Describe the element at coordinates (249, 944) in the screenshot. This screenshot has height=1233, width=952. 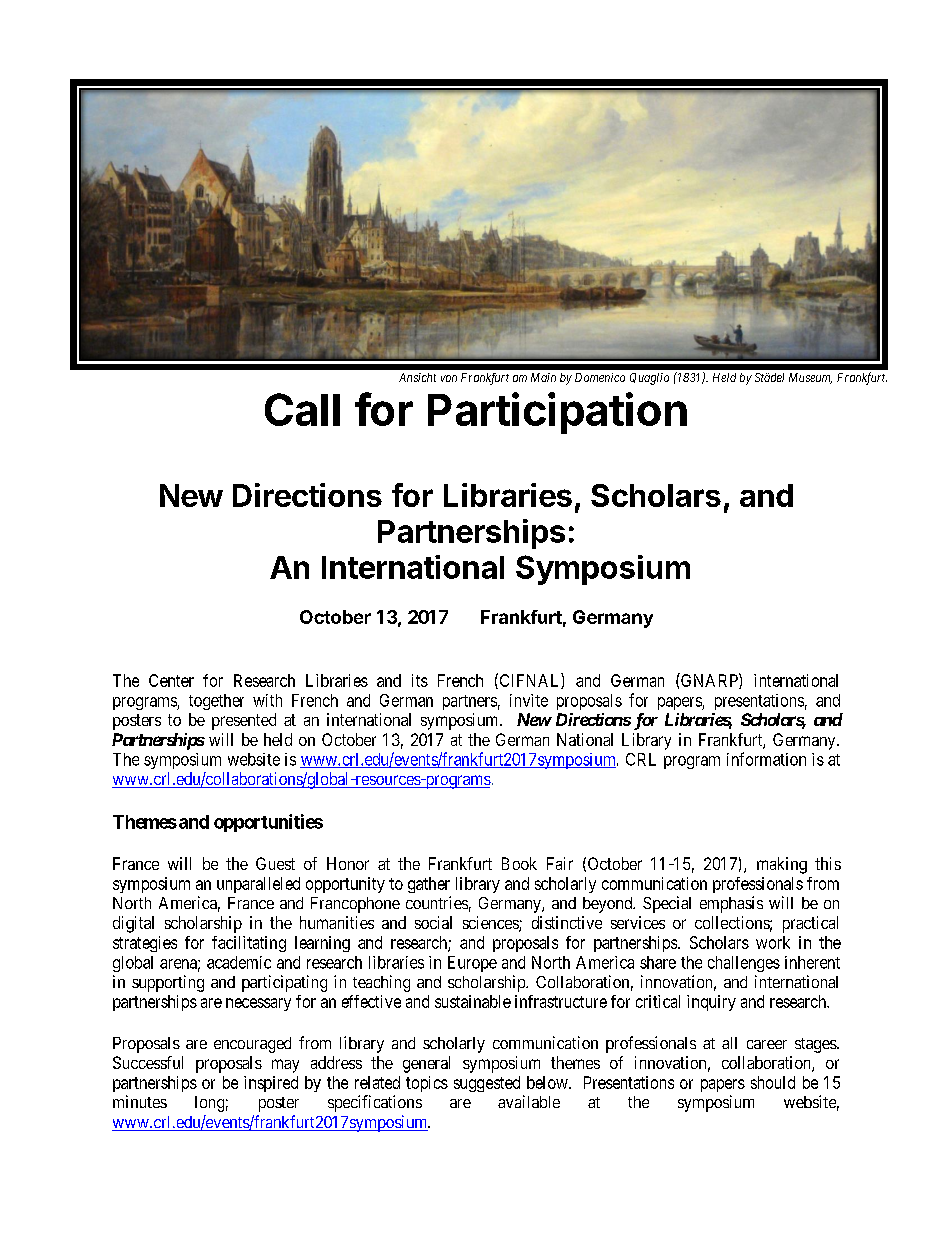
I see `facilitating` at that location.
